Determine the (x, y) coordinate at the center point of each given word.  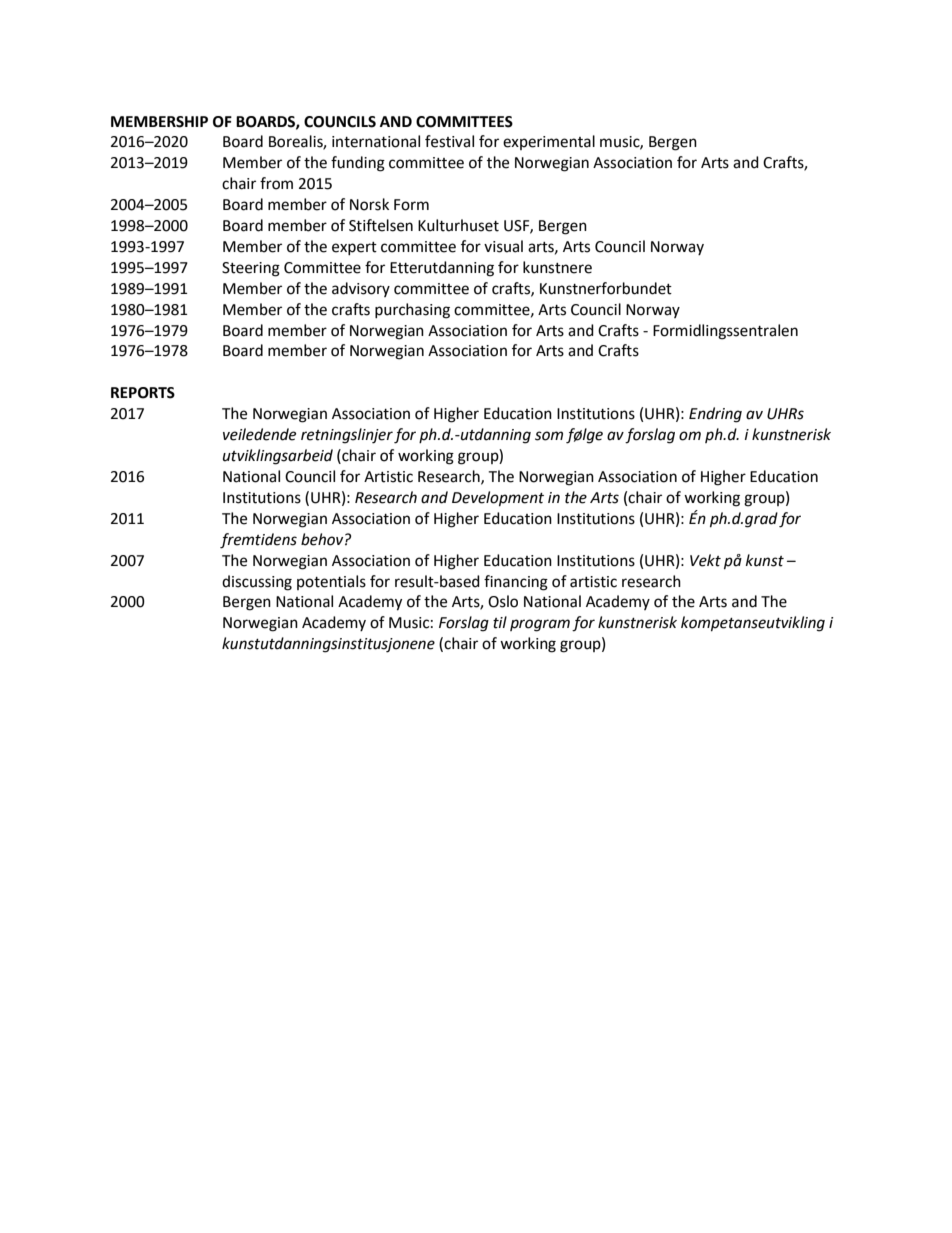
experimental (549, 142)
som (549, 436)
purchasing (412, 311)
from (276, 183)
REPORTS (143, 393)
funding (358, 164)
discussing (257, 583)
